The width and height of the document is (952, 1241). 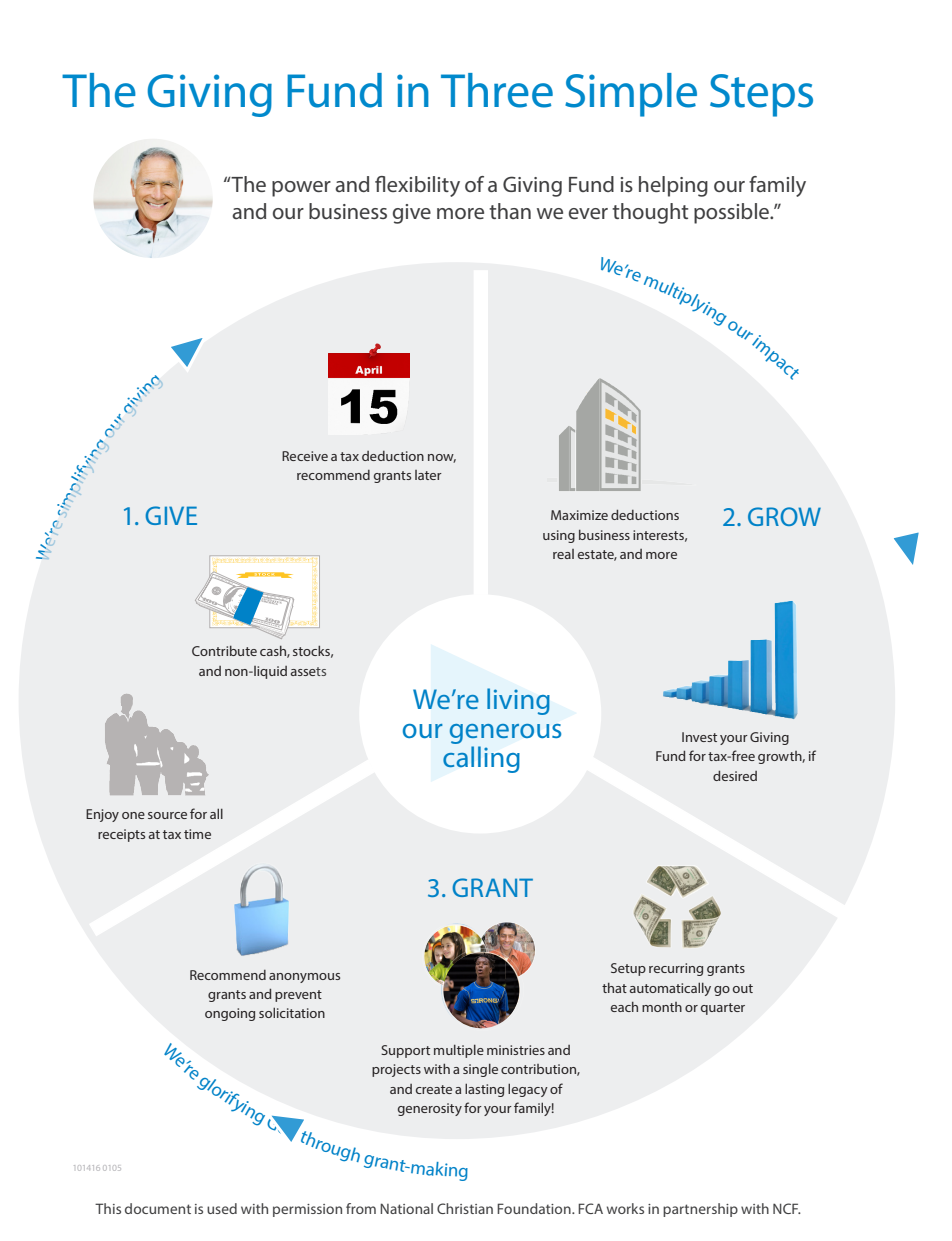 I want to click on Invest, so click(x=699, y=737).
